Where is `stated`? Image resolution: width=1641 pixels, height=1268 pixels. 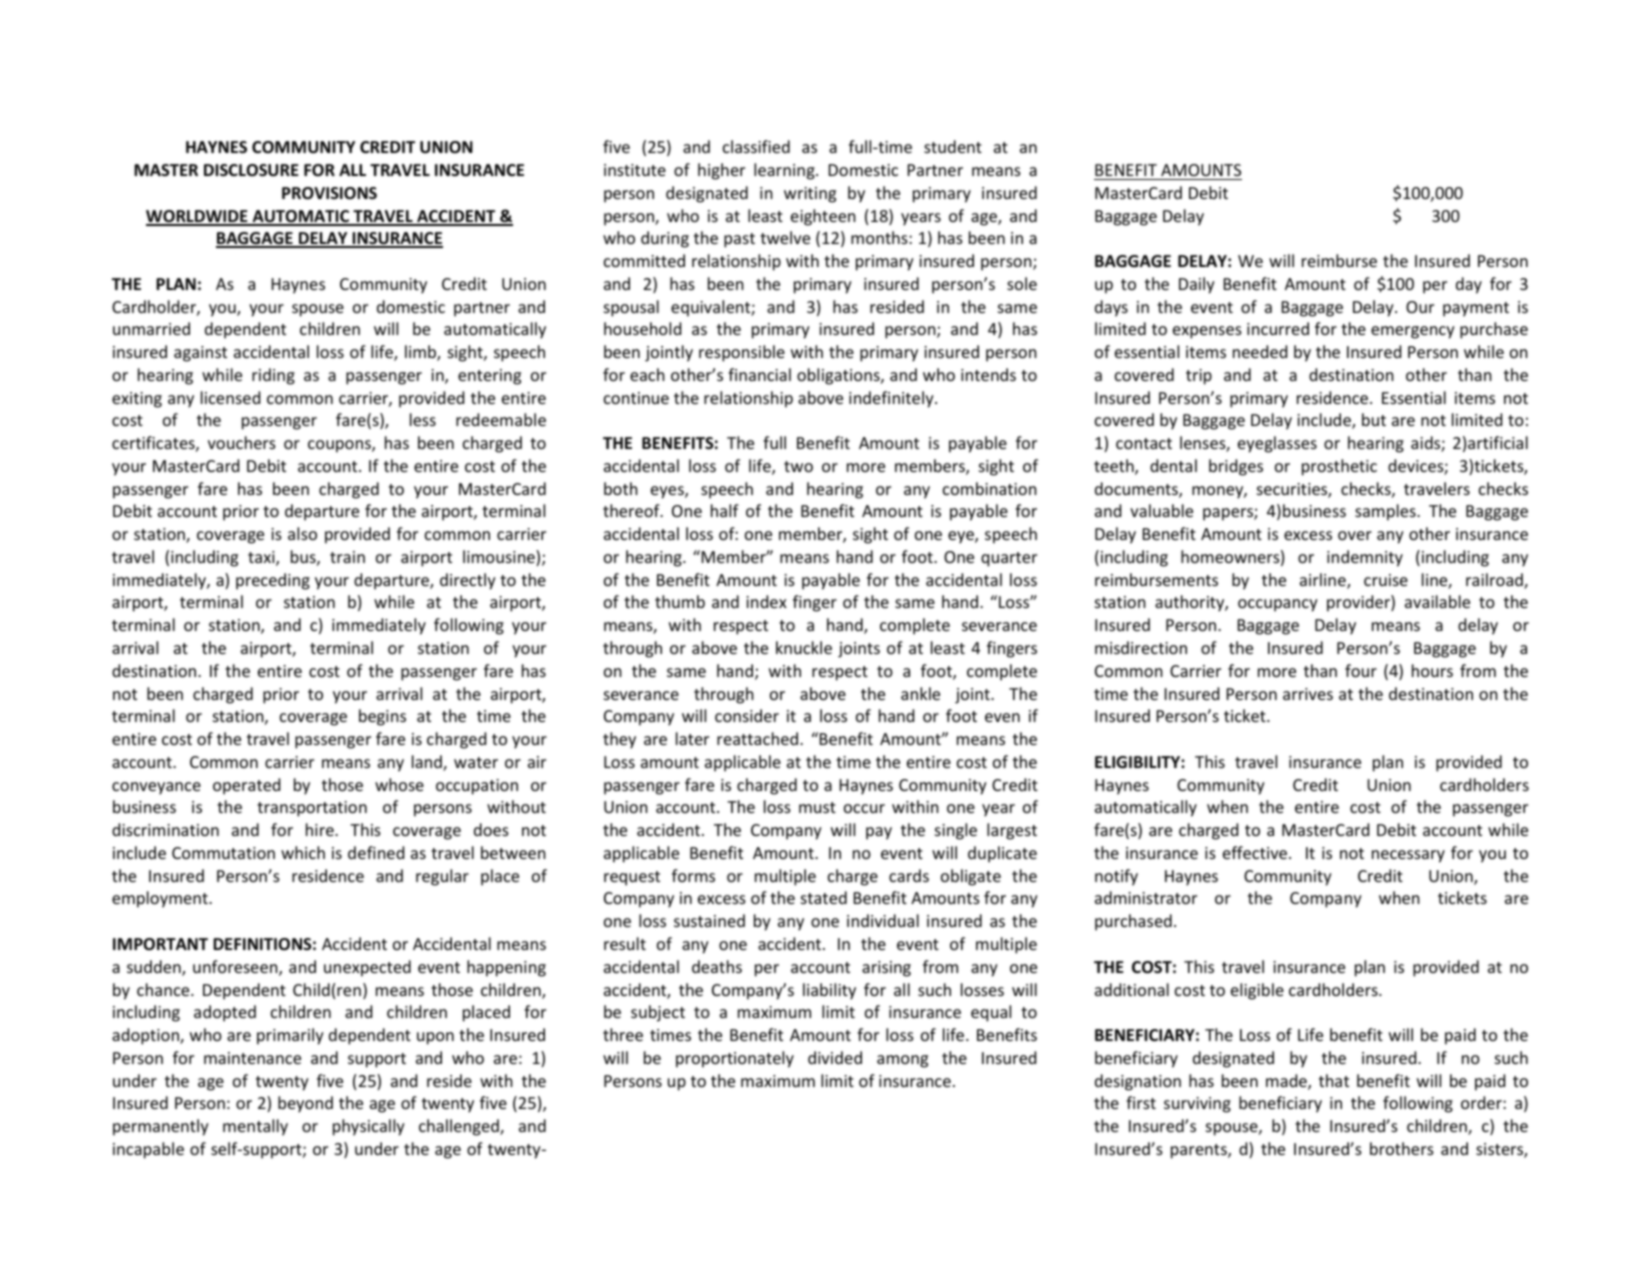 stated is located at coordinates (824, 897).
